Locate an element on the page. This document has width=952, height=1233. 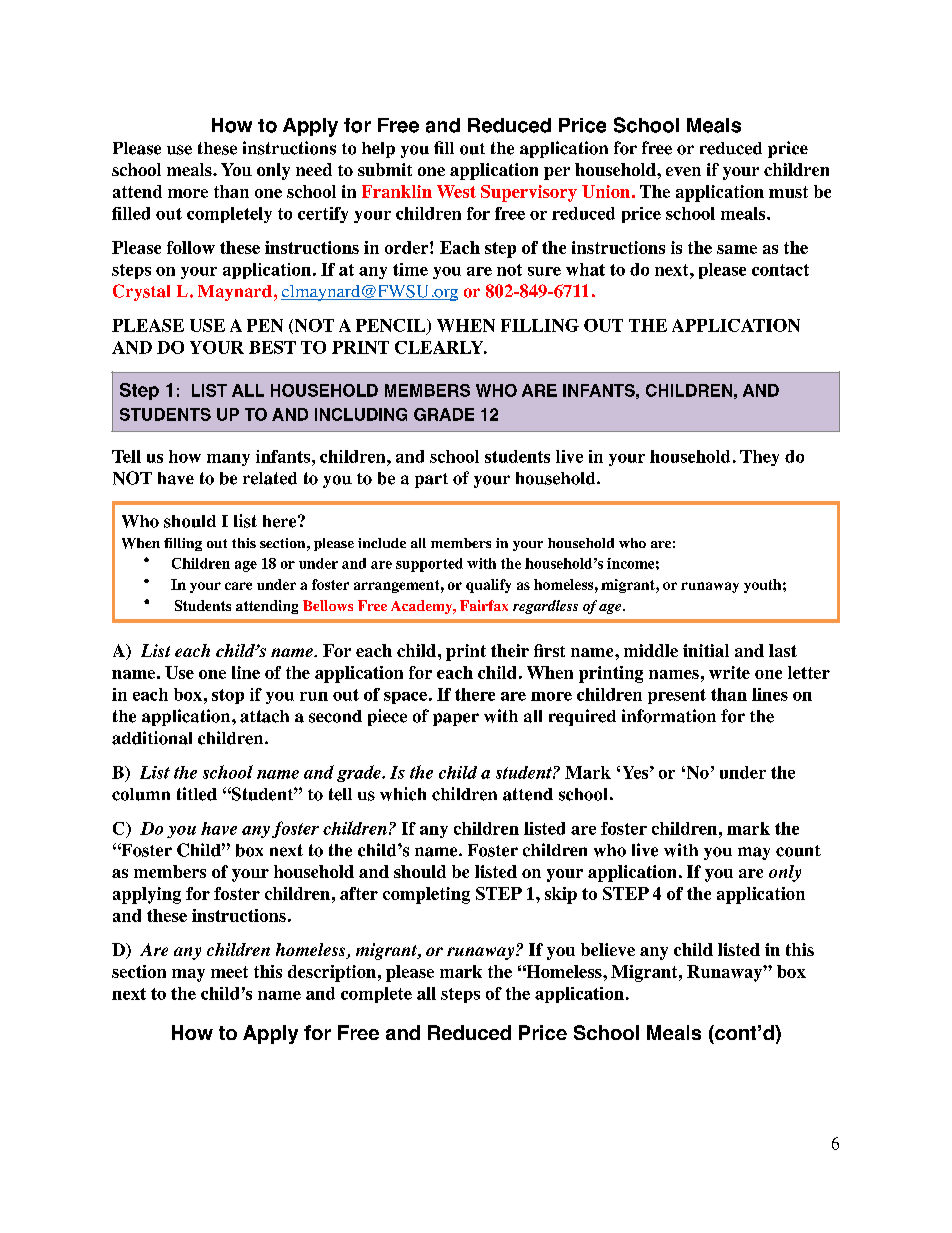
even is located at coordinates (683, 171).
